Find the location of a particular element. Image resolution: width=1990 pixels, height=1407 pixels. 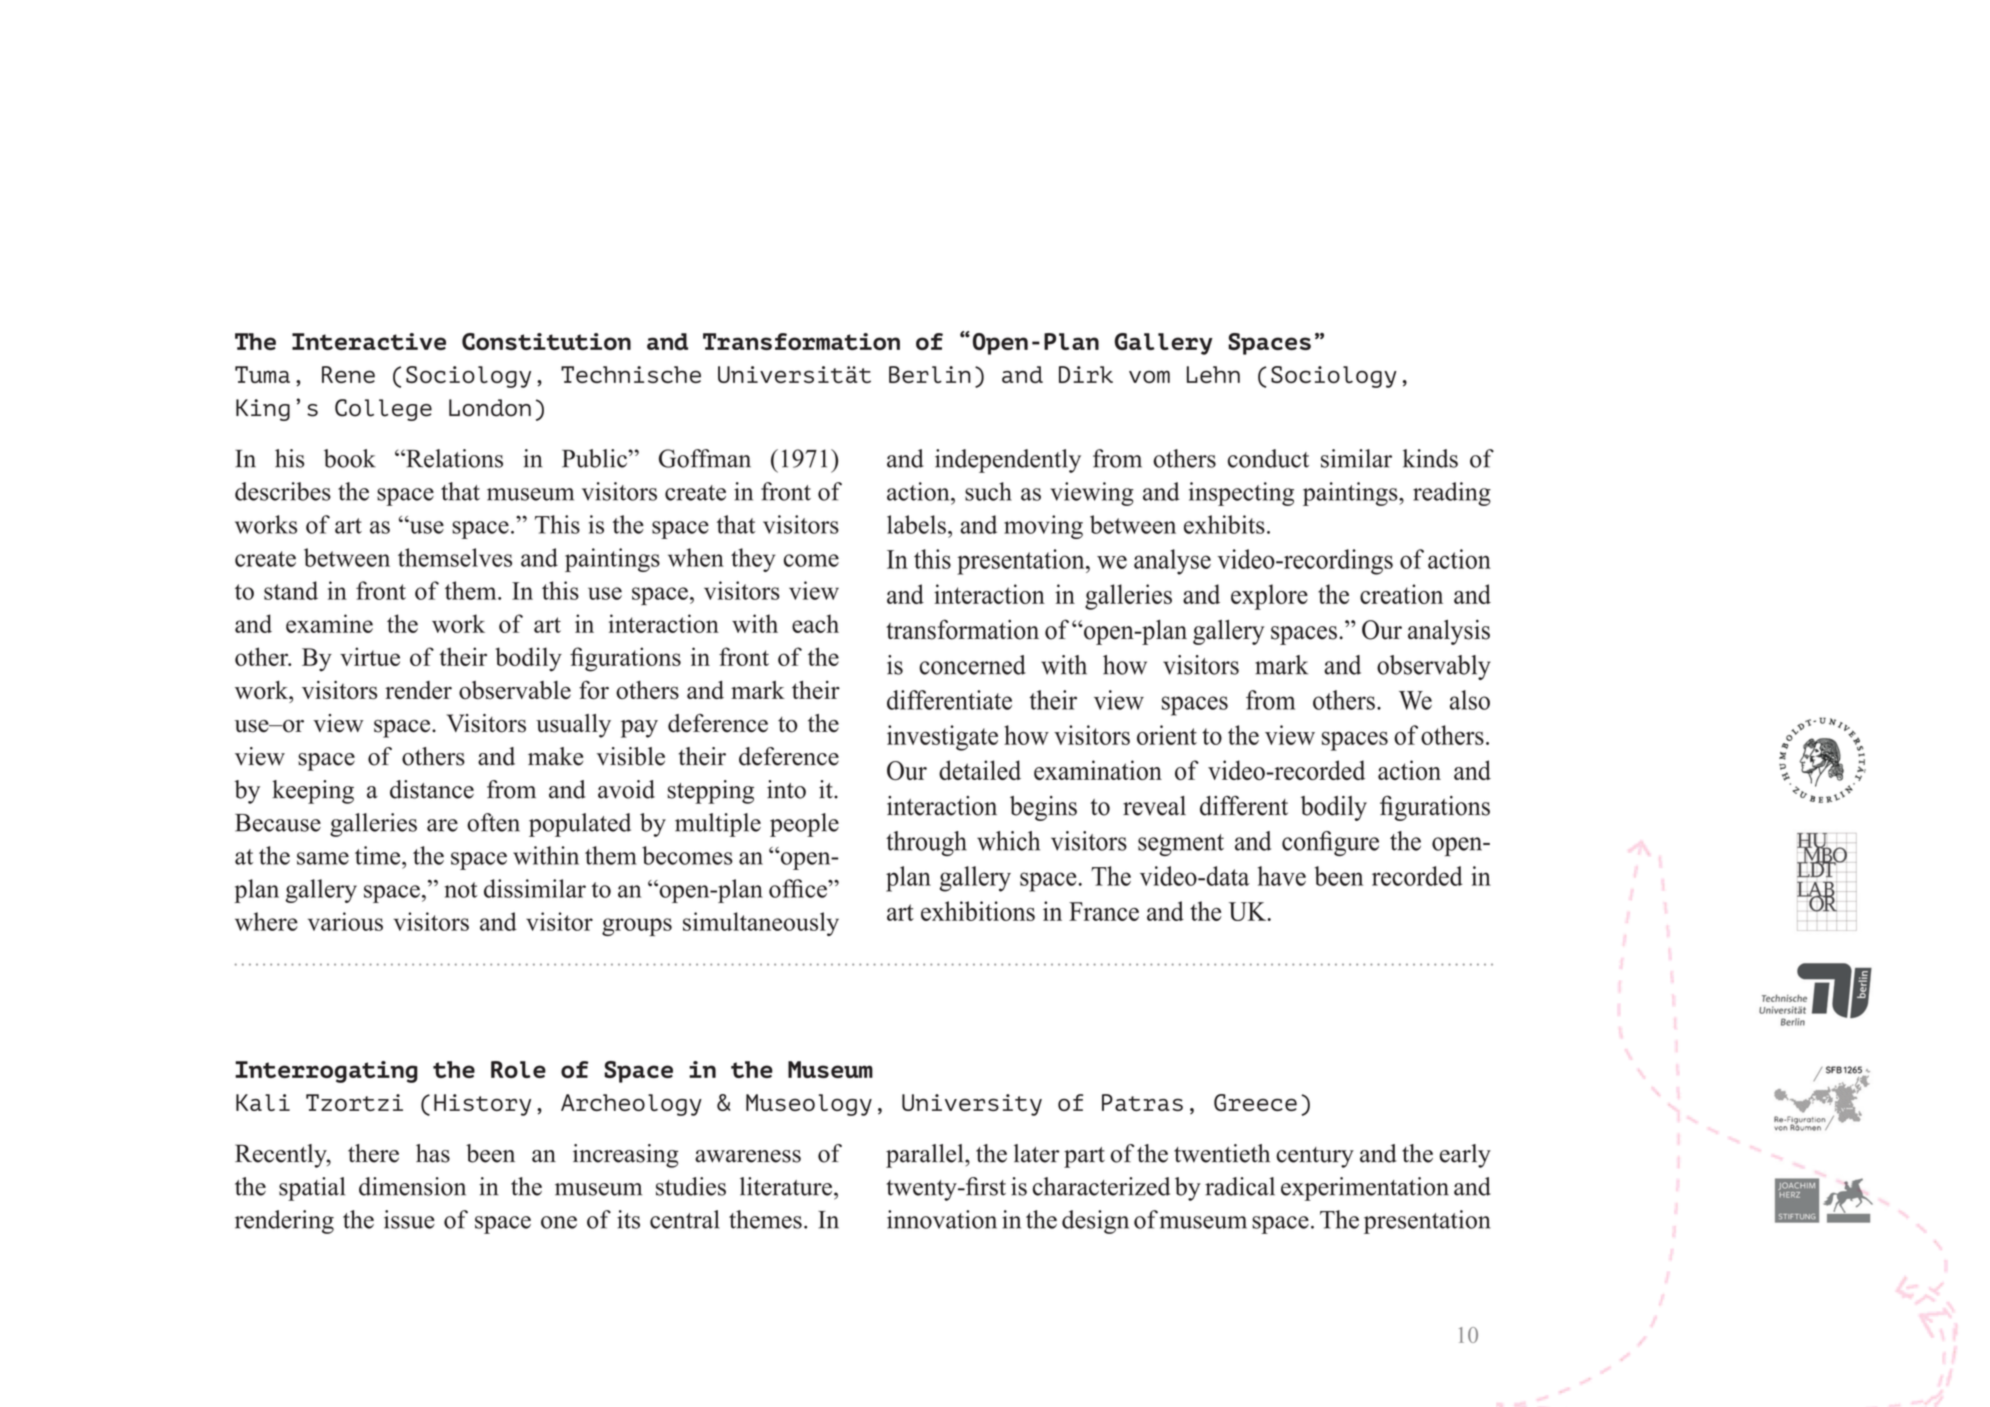

literature is located at coordinates (786, 1186).
